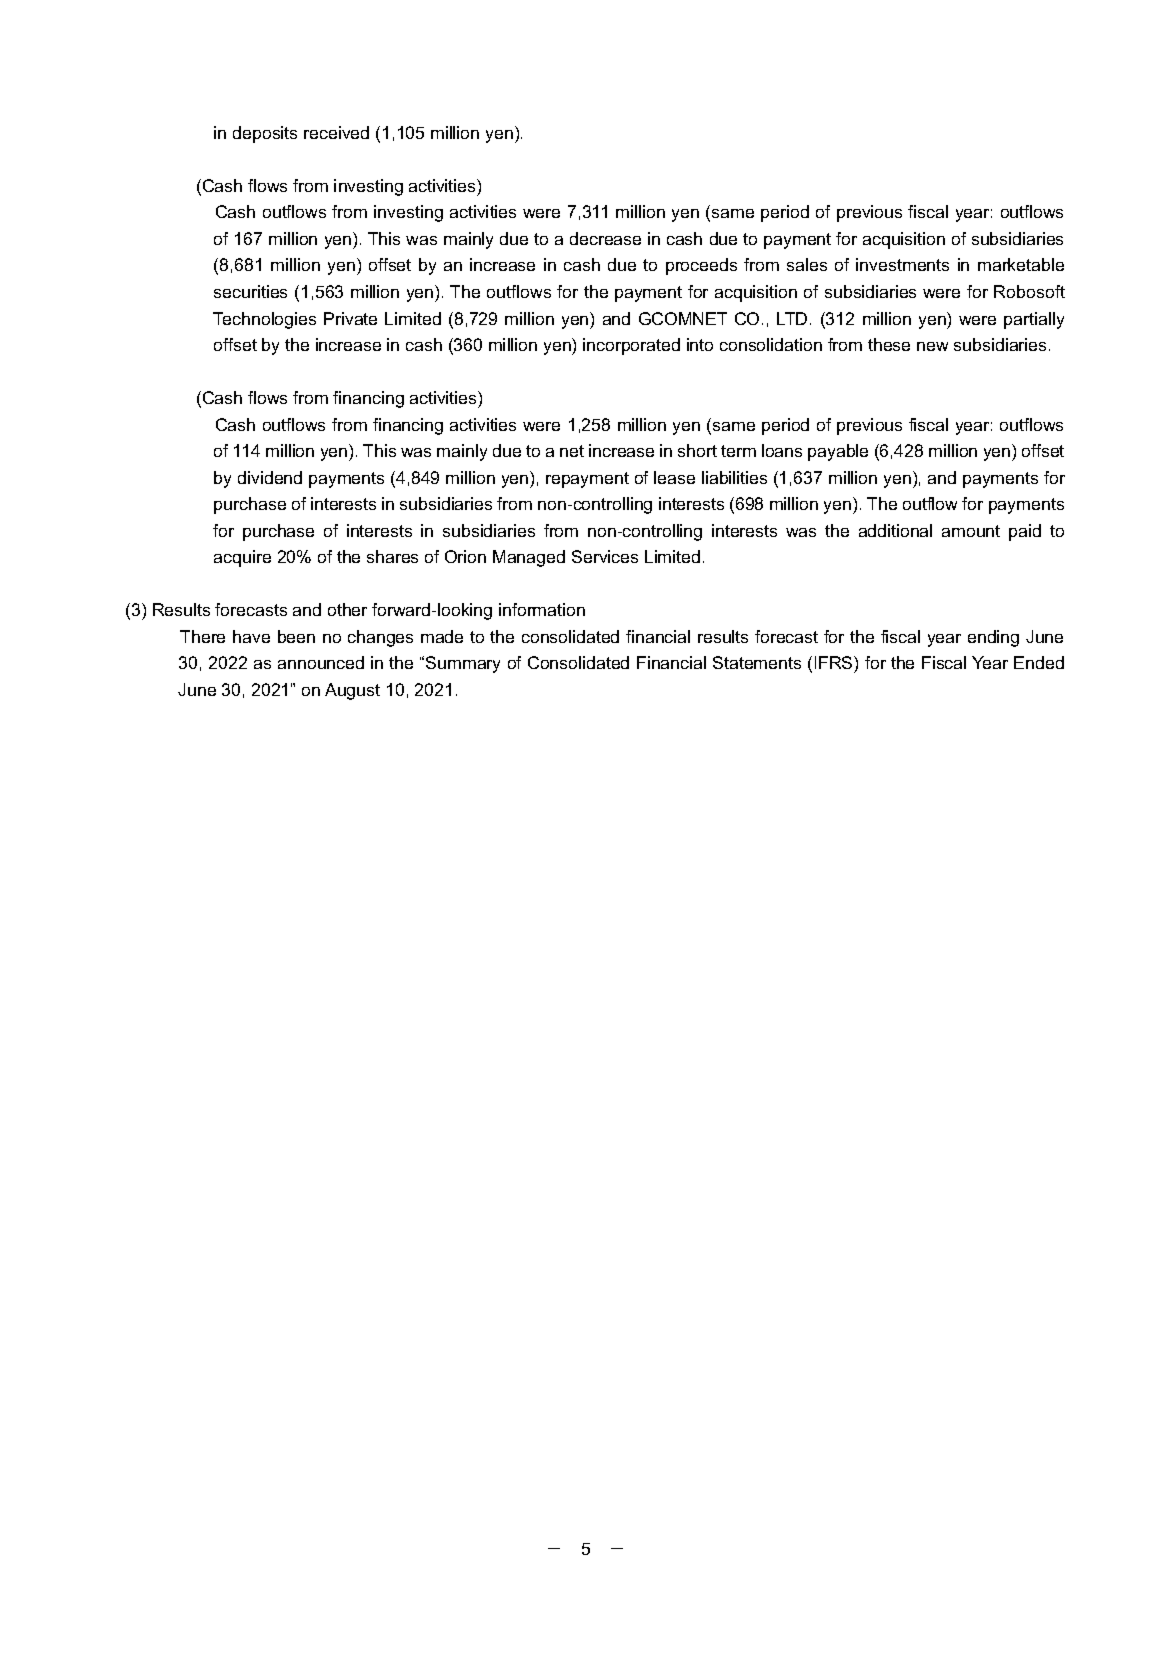 The height and width of the image is (1655, 1171). Describe the element at coordinates (1039, 662) in the image. I see `Ended` at that location.
